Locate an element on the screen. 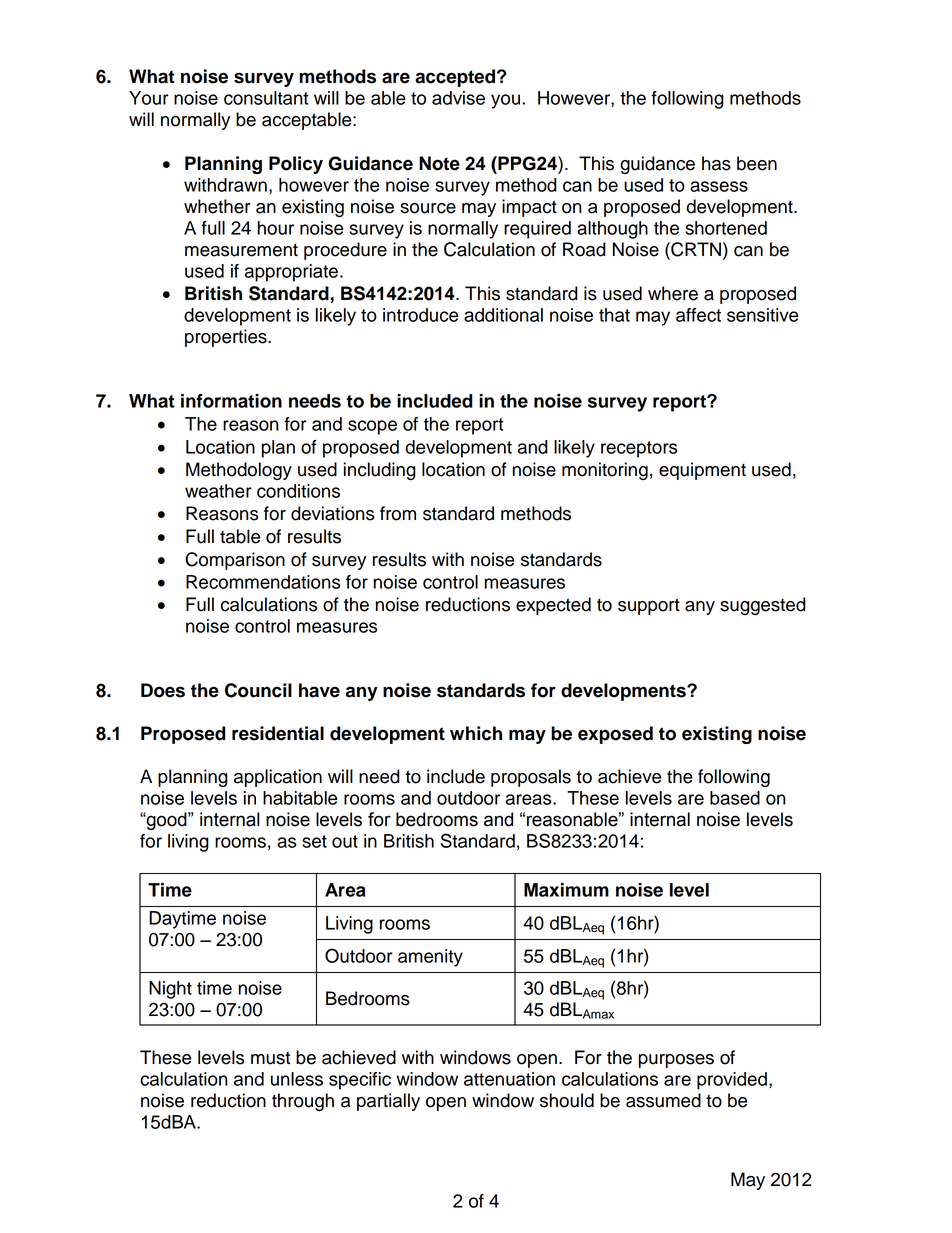 This screenshot has height=1233, width=952. which is located at coordinates (476, 733).
